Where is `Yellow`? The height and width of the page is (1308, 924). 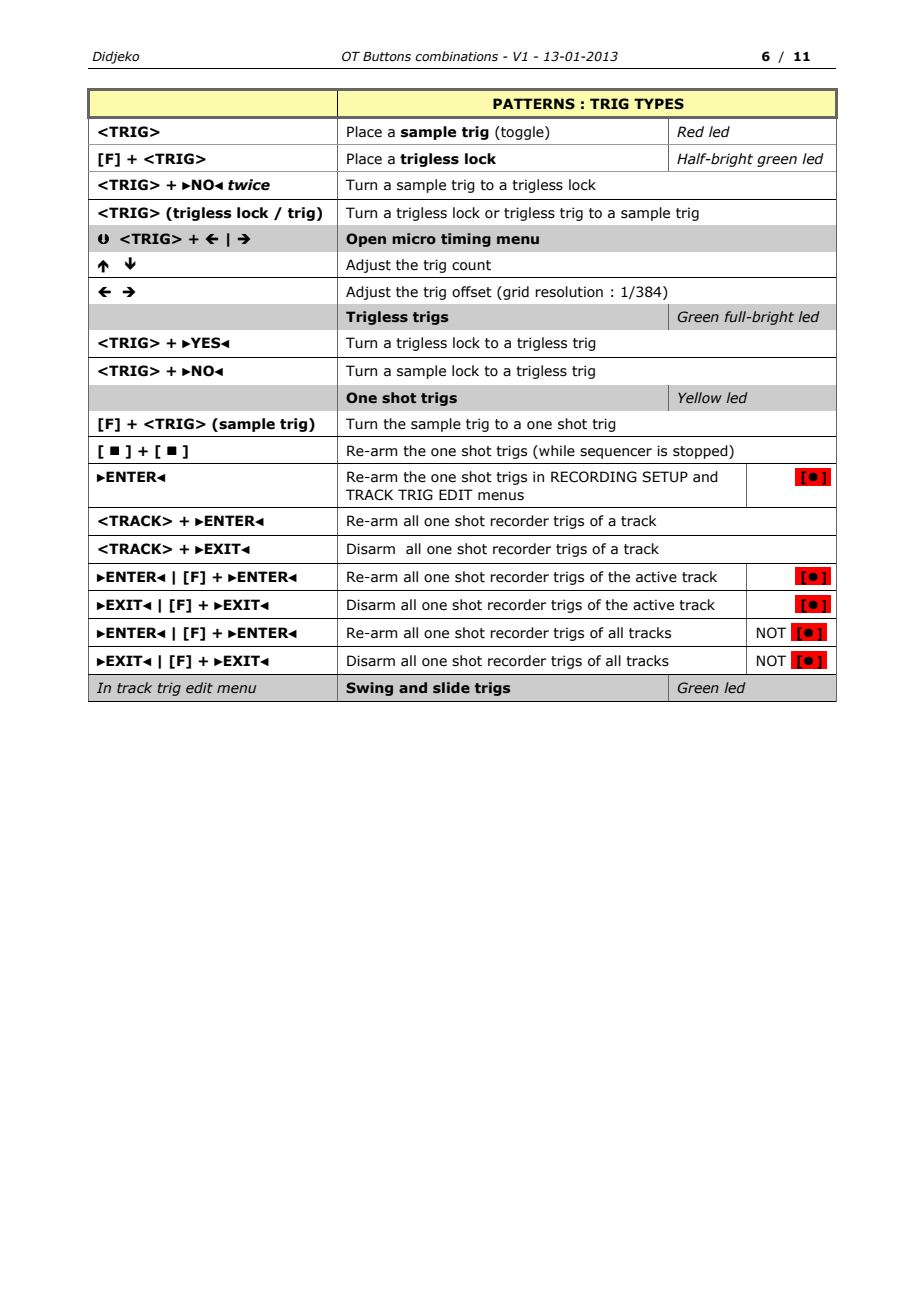
Yellow is located at coordinates (700, 397).
